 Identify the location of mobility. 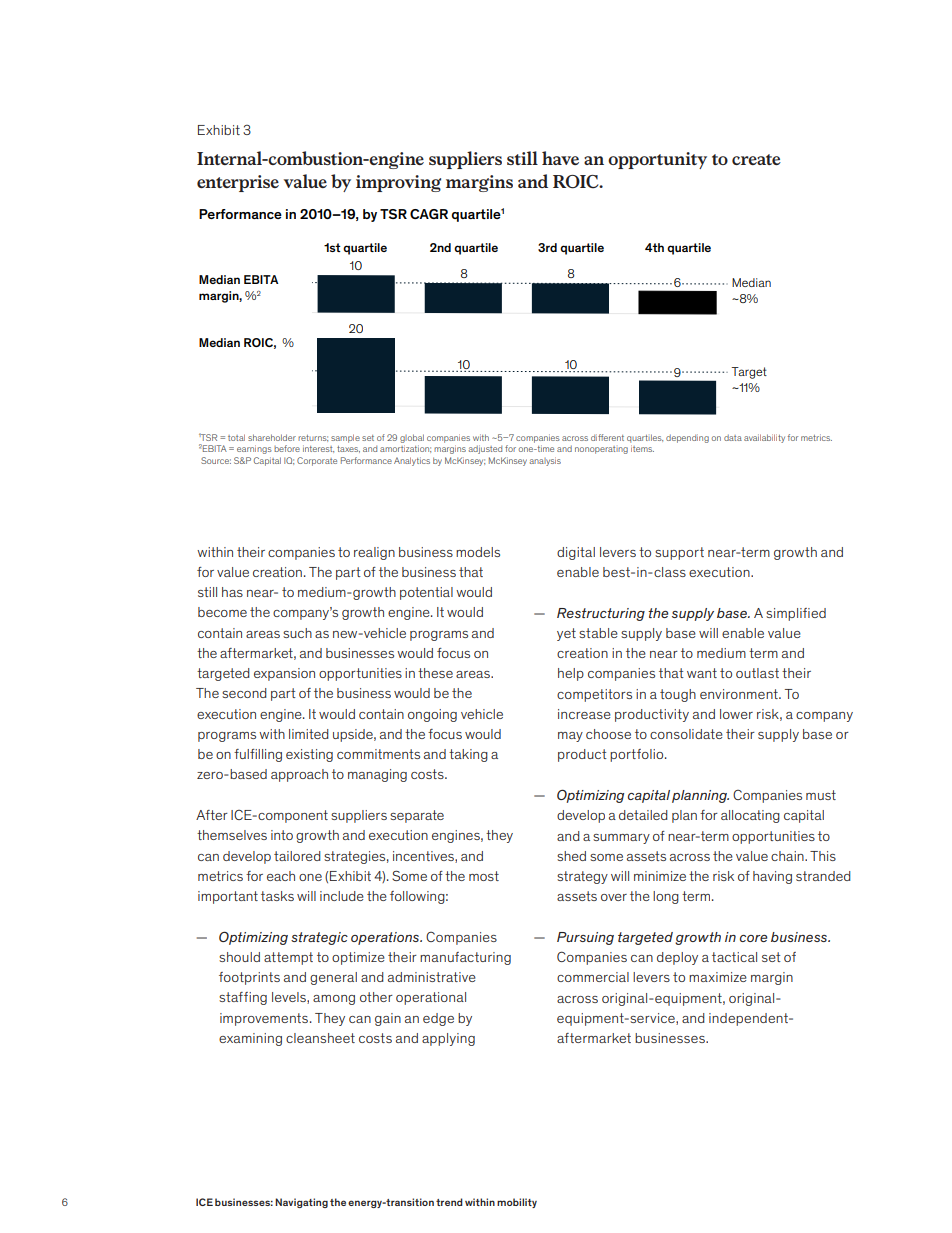
(517, 1203).
